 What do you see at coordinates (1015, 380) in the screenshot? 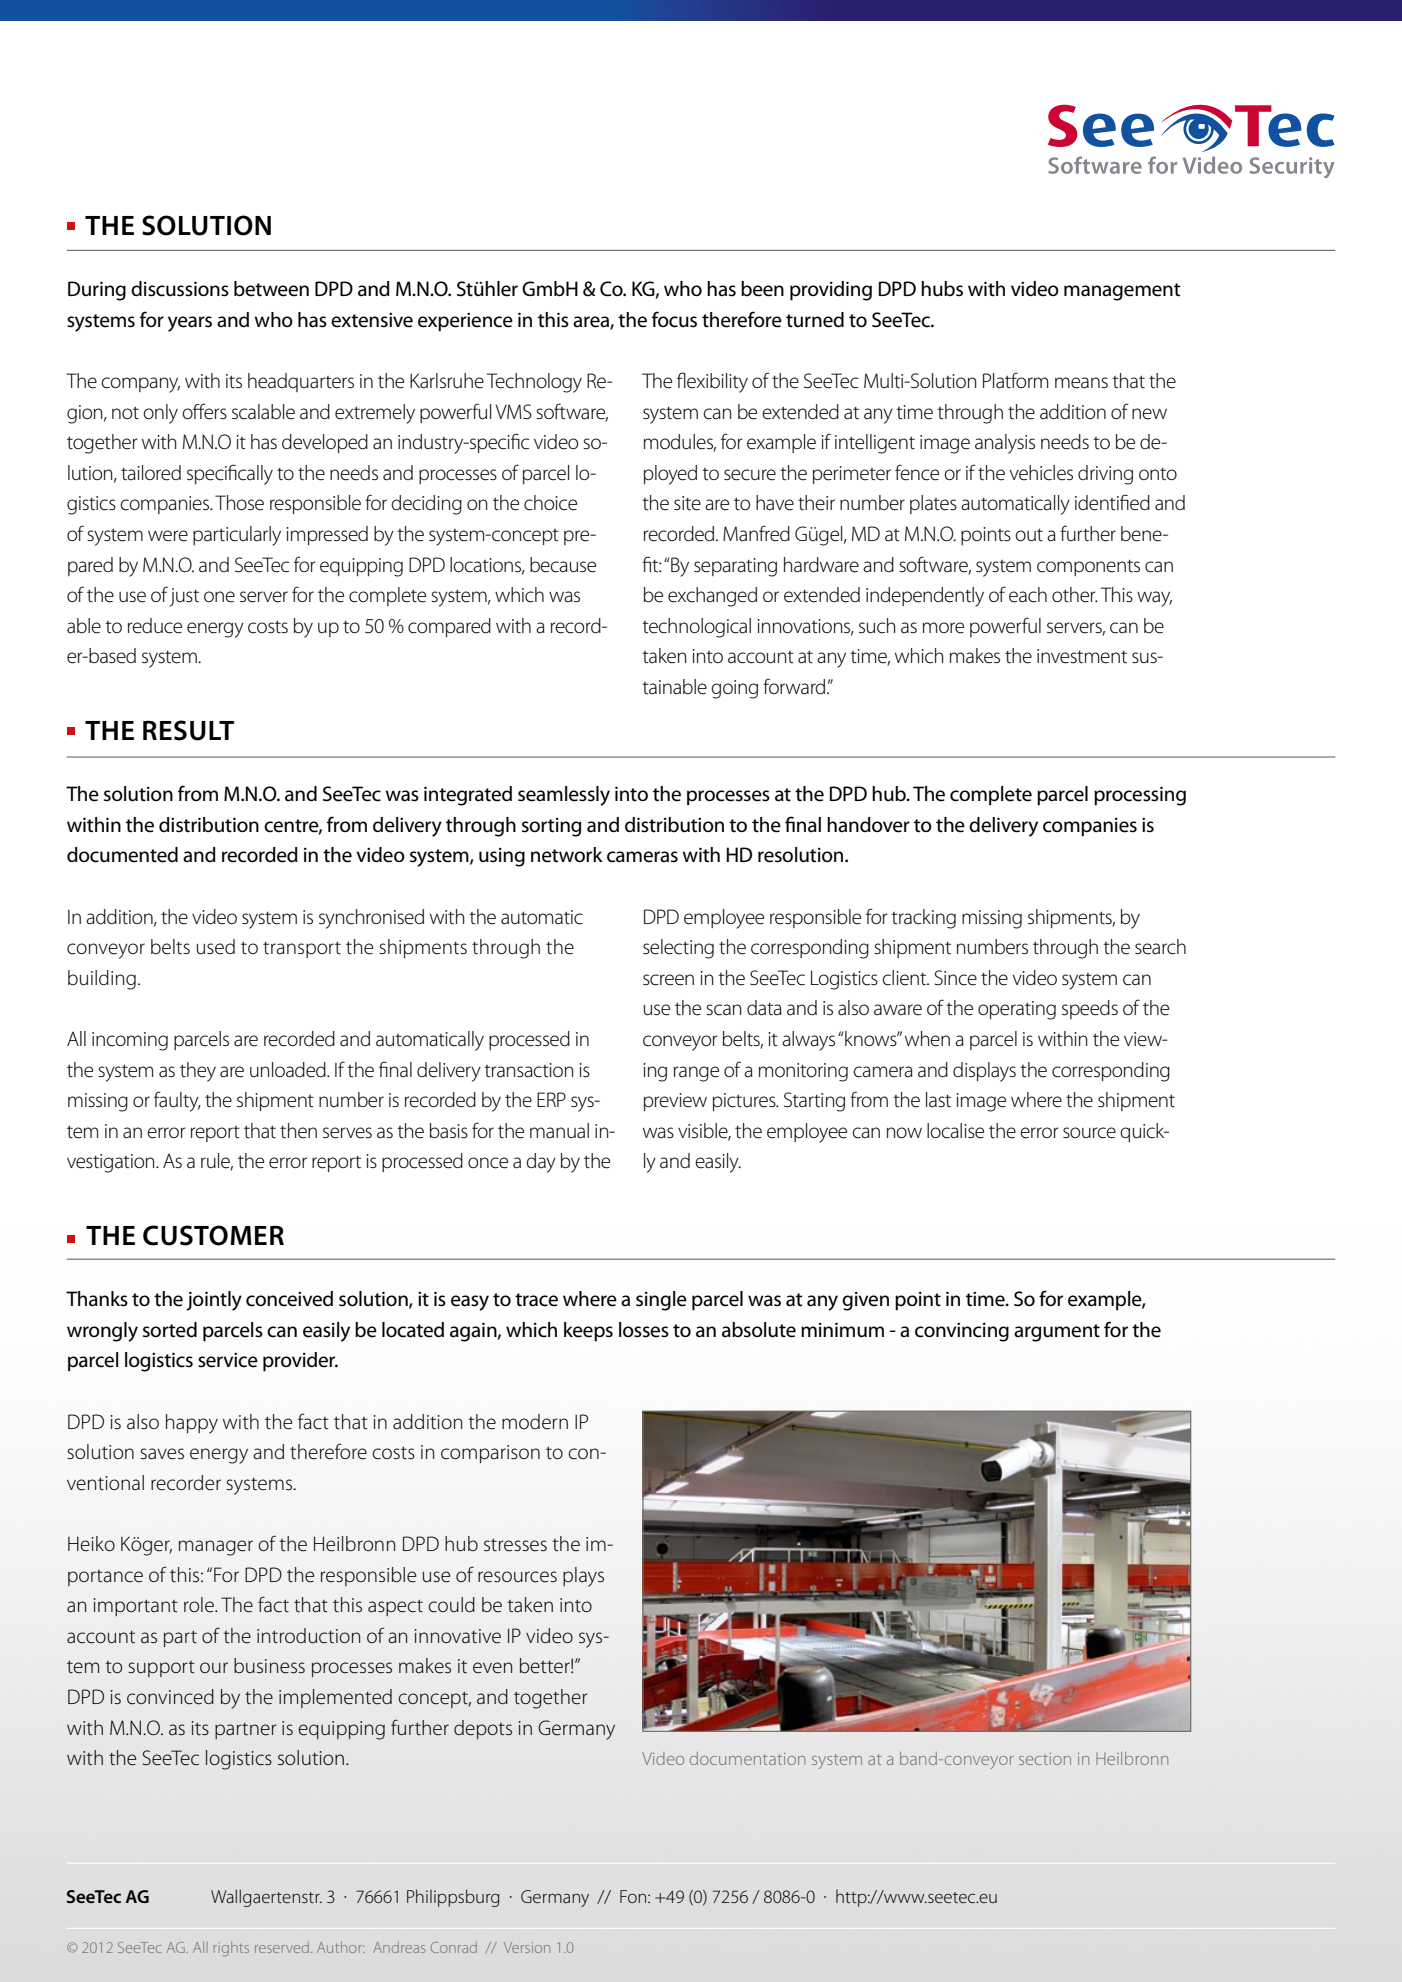
I see `Platform` at bounding box center [1015, 380].
